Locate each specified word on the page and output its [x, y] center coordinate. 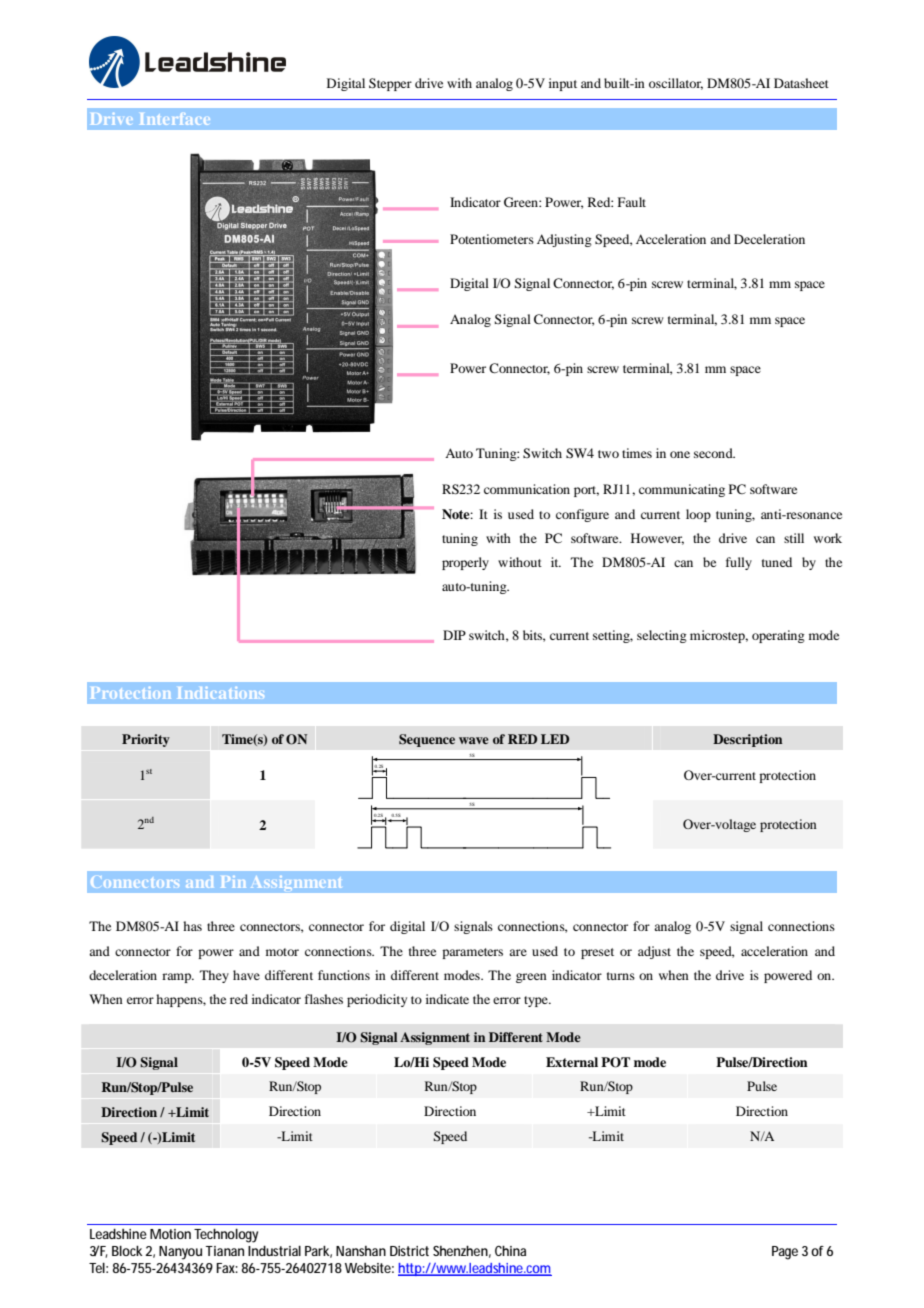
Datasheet [801, 83]
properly [465, 563]
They [214, 976]
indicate [447, 999]
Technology [226, 1236]
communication [527, 489]
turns [621, 976]
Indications [221, 693]
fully [739, 563]
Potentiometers [492, 239]
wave [474, 740]
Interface [175, 119]
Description [748, 740]
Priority [146, 740]
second [714, 453]
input [563, 84]
